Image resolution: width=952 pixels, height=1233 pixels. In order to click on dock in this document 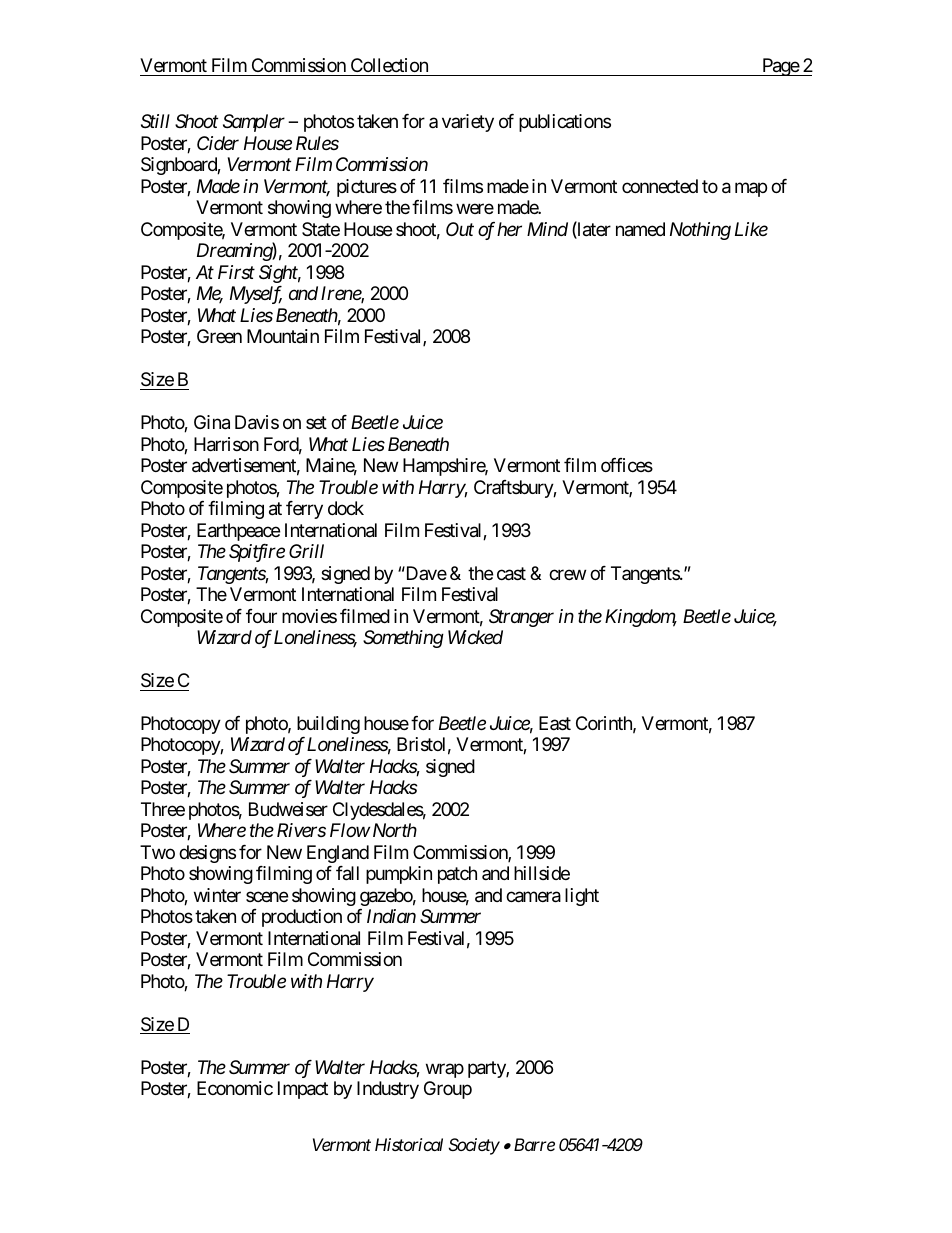, I will do `click(346, 508)`.
